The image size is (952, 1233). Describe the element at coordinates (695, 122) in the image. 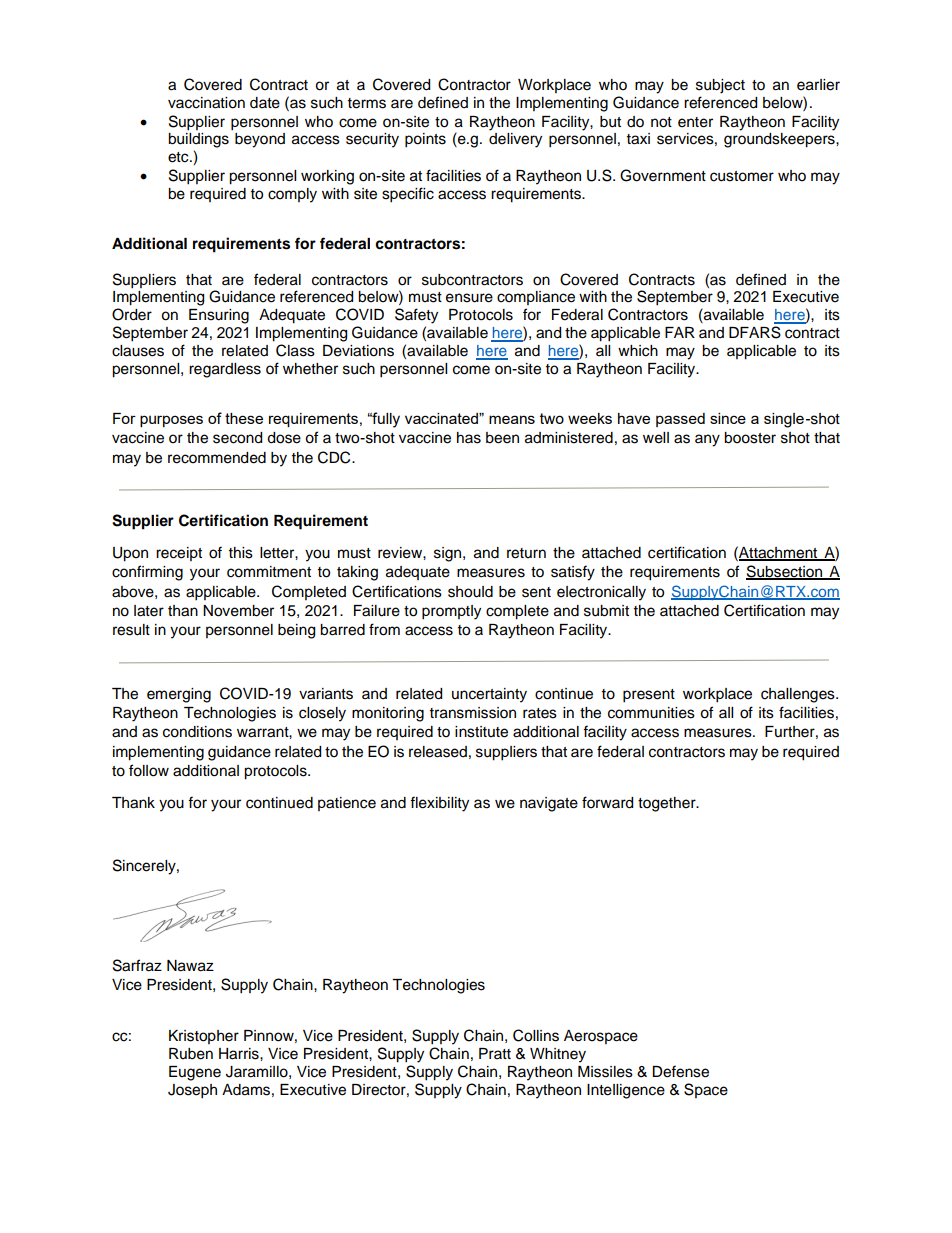

I see `enter` at that location.
